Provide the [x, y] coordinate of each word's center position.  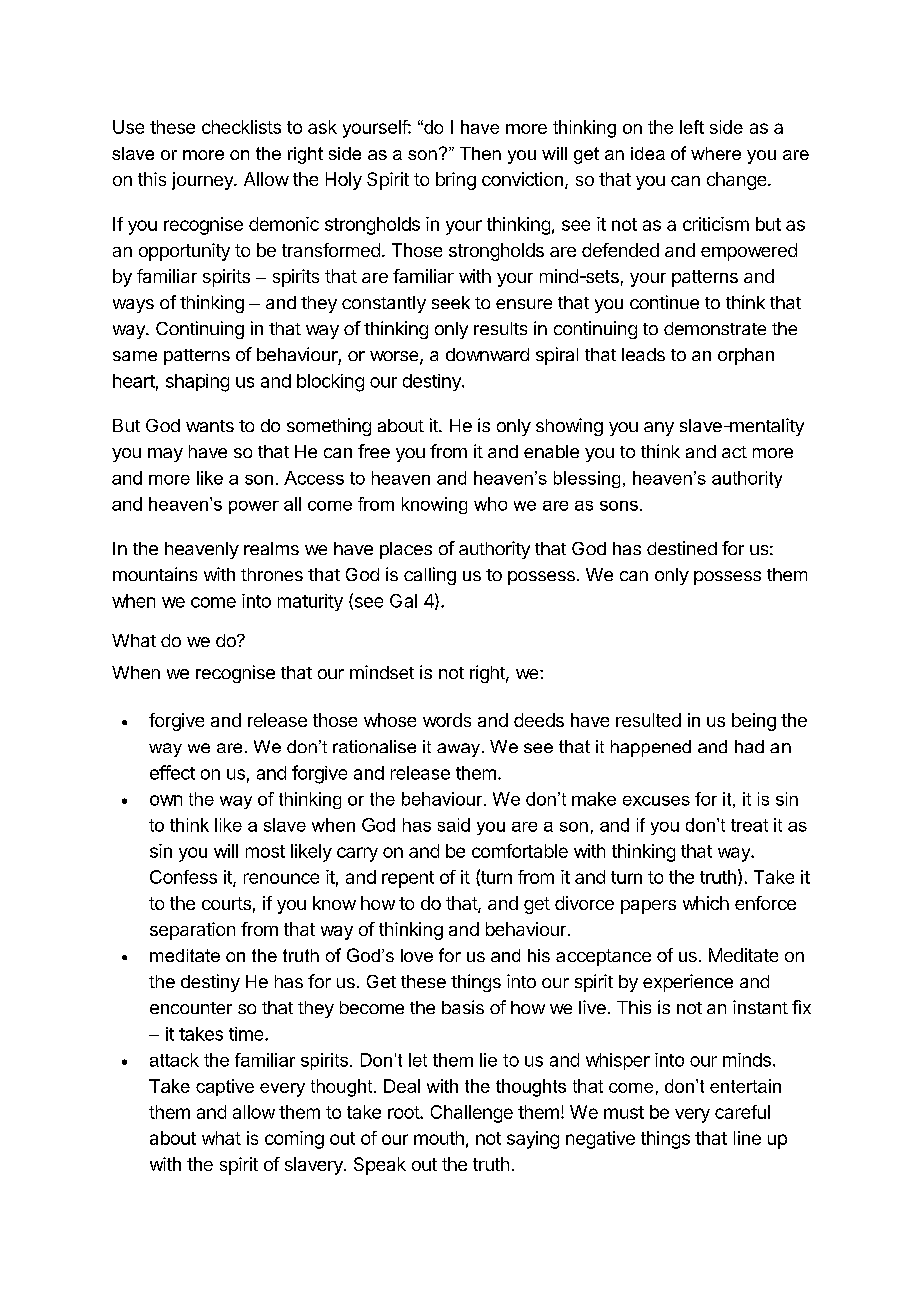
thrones [272, 574]
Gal [403, 601]
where [716, 153]
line [747, 1138]
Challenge [472, 1114]
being [754, 722]
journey [203, 181]
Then [480, 153]
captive [225, 1087]
